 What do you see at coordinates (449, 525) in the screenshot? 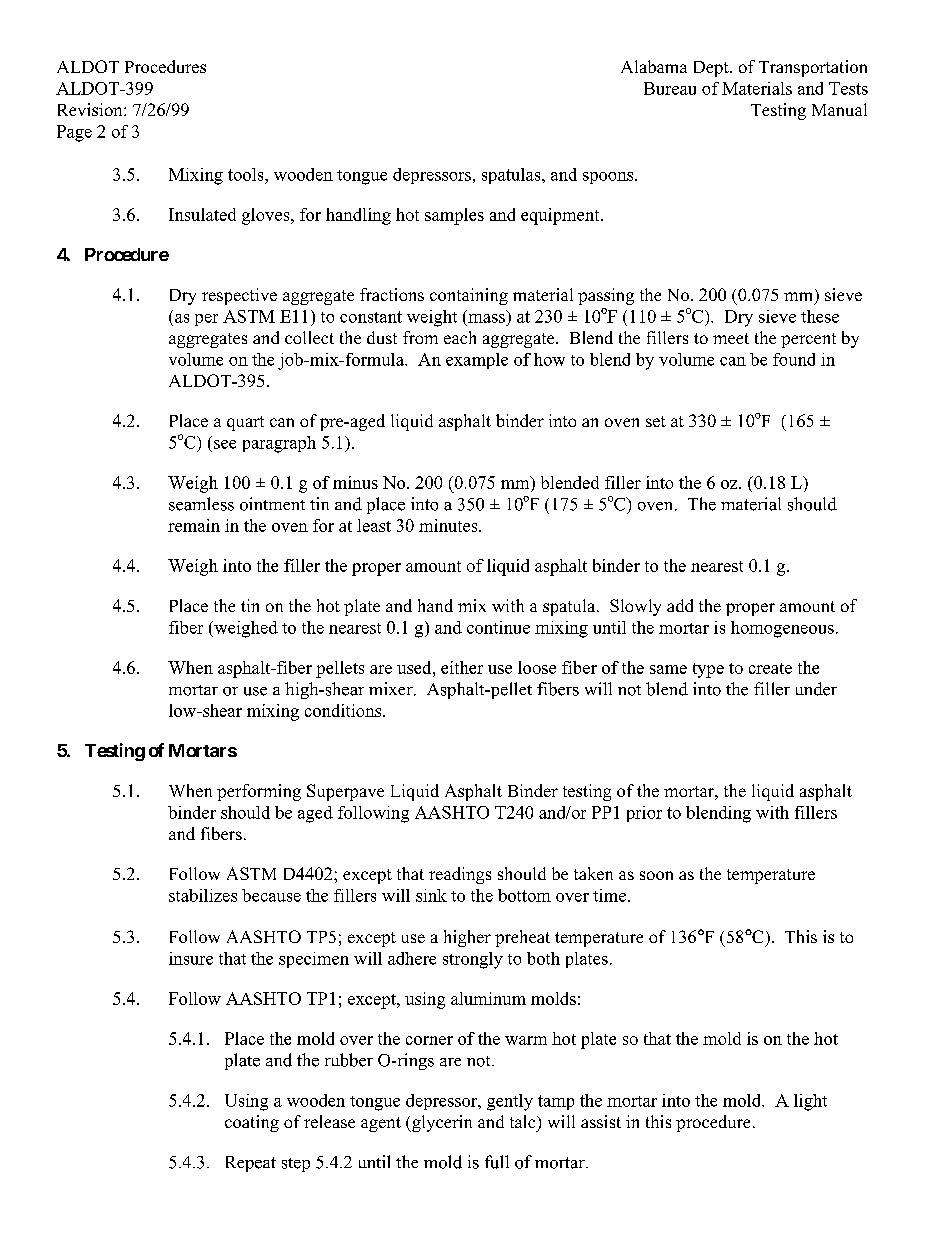
I see `minutes` at bounding box center [449, 525].
